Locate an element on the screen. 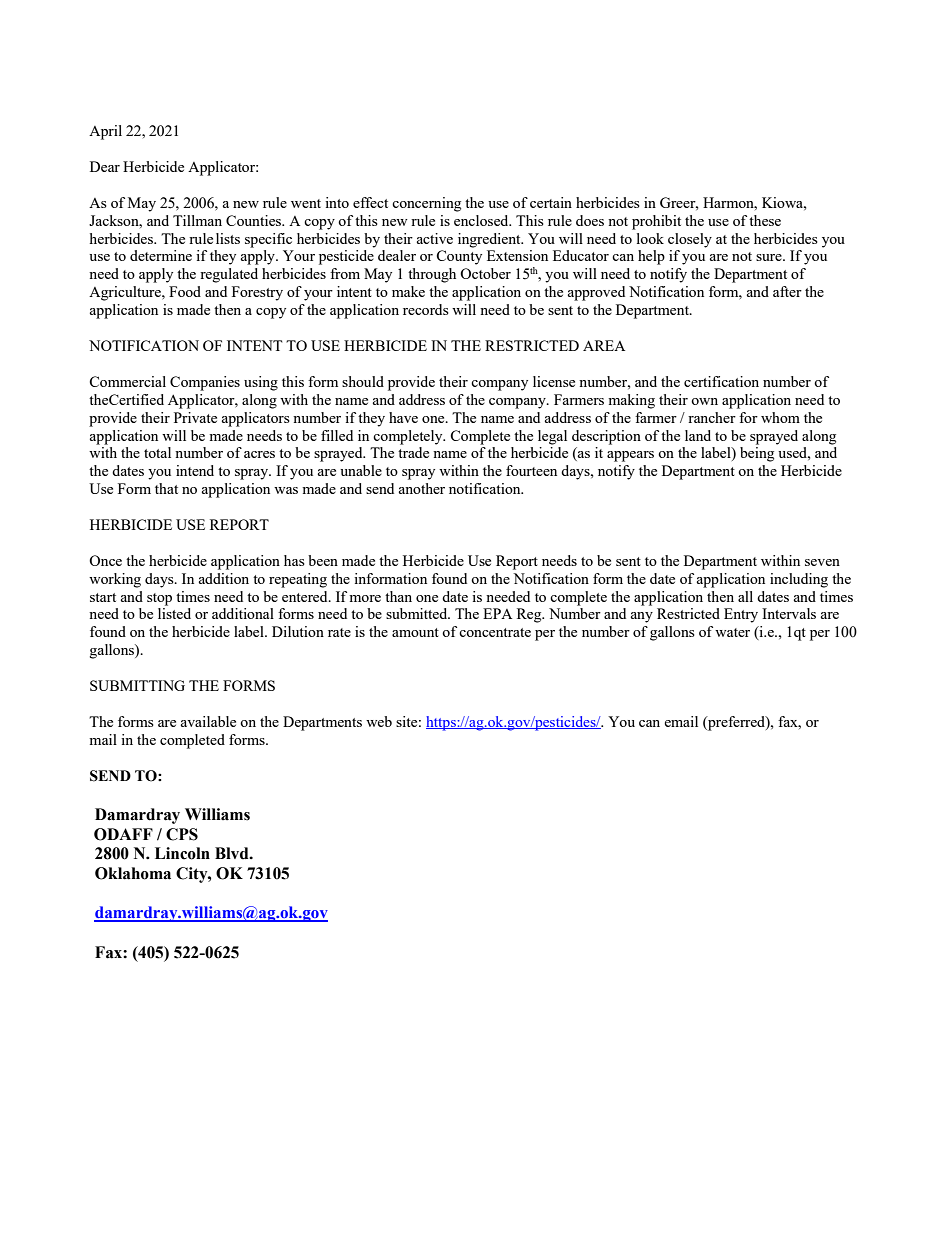 The height and width of the screenshot is (1233, 952). Dear is located at coordinates (105, 166).
